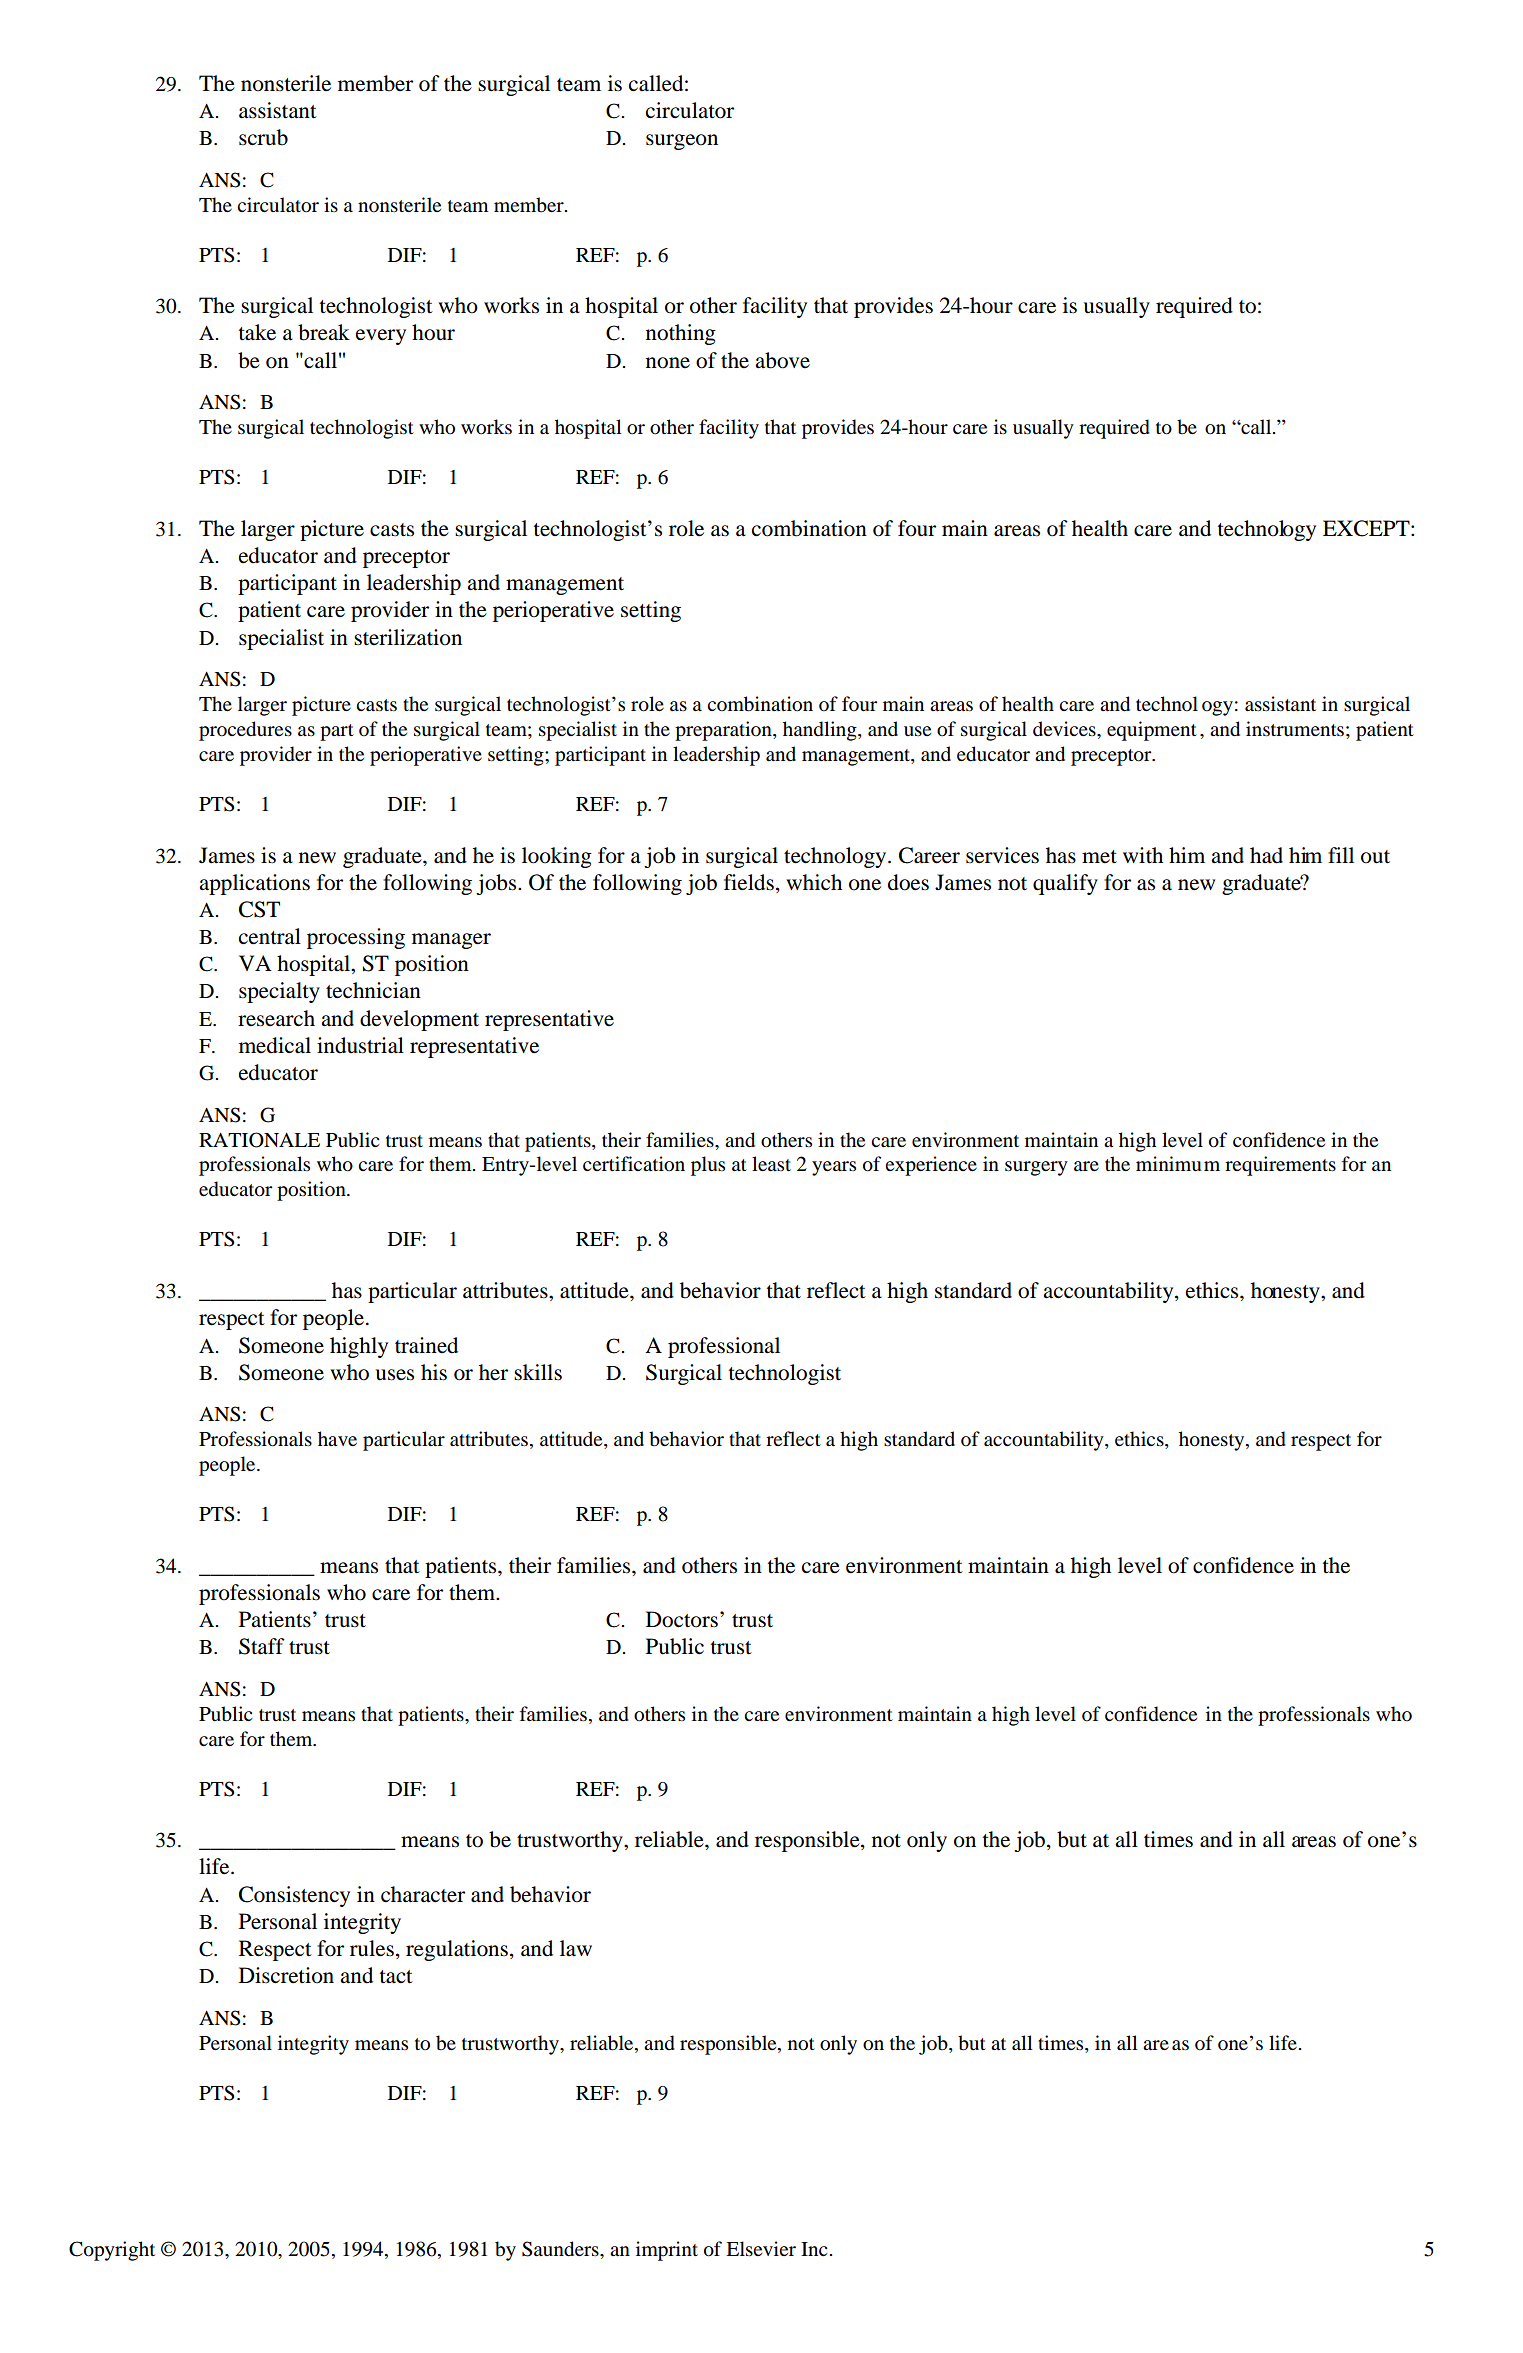 This document has width=1523, height=2353. I want to click on fields, so click(749, 882).
